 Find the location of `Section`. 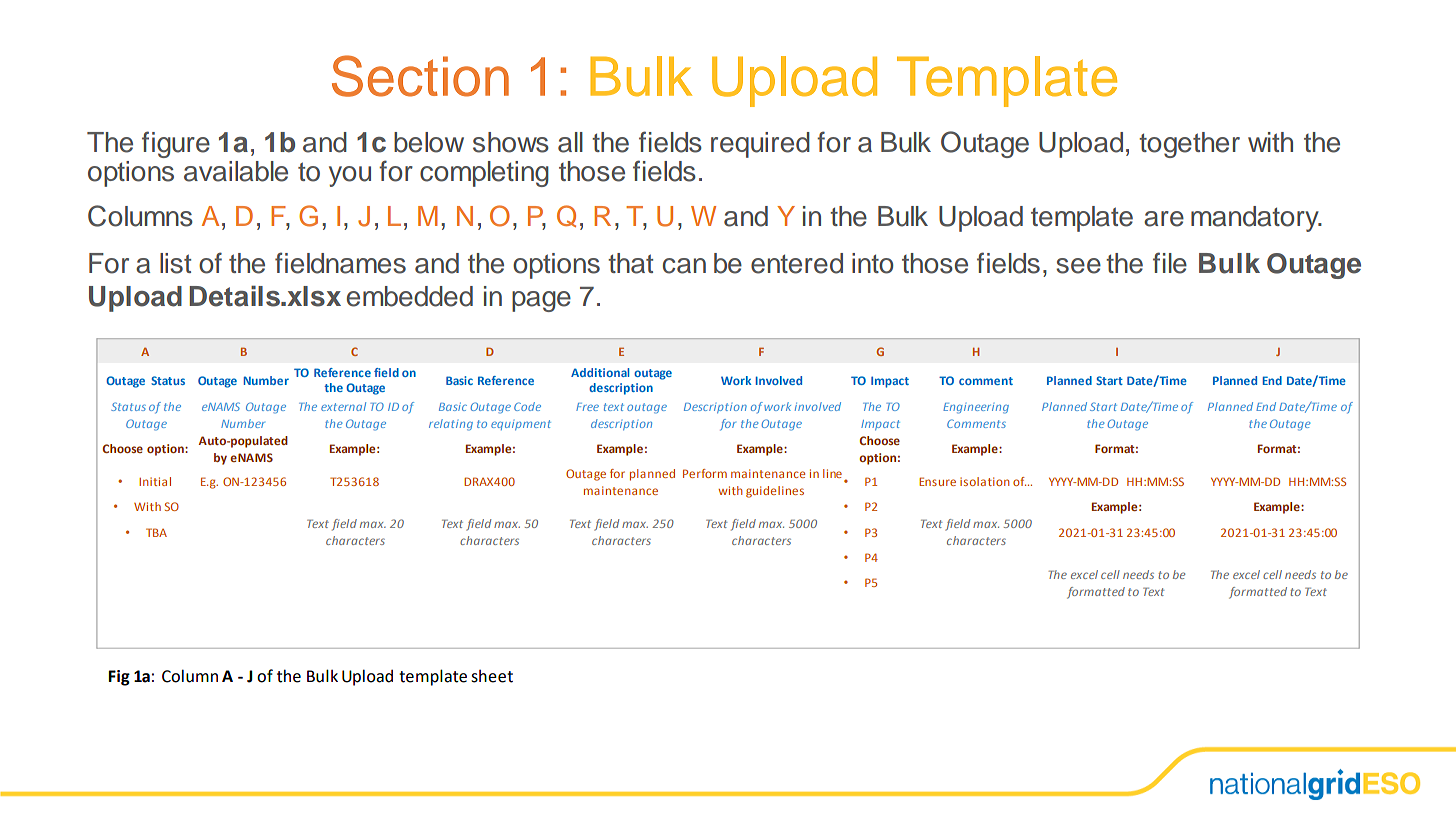

Section is located at coordinates (420, 76).
